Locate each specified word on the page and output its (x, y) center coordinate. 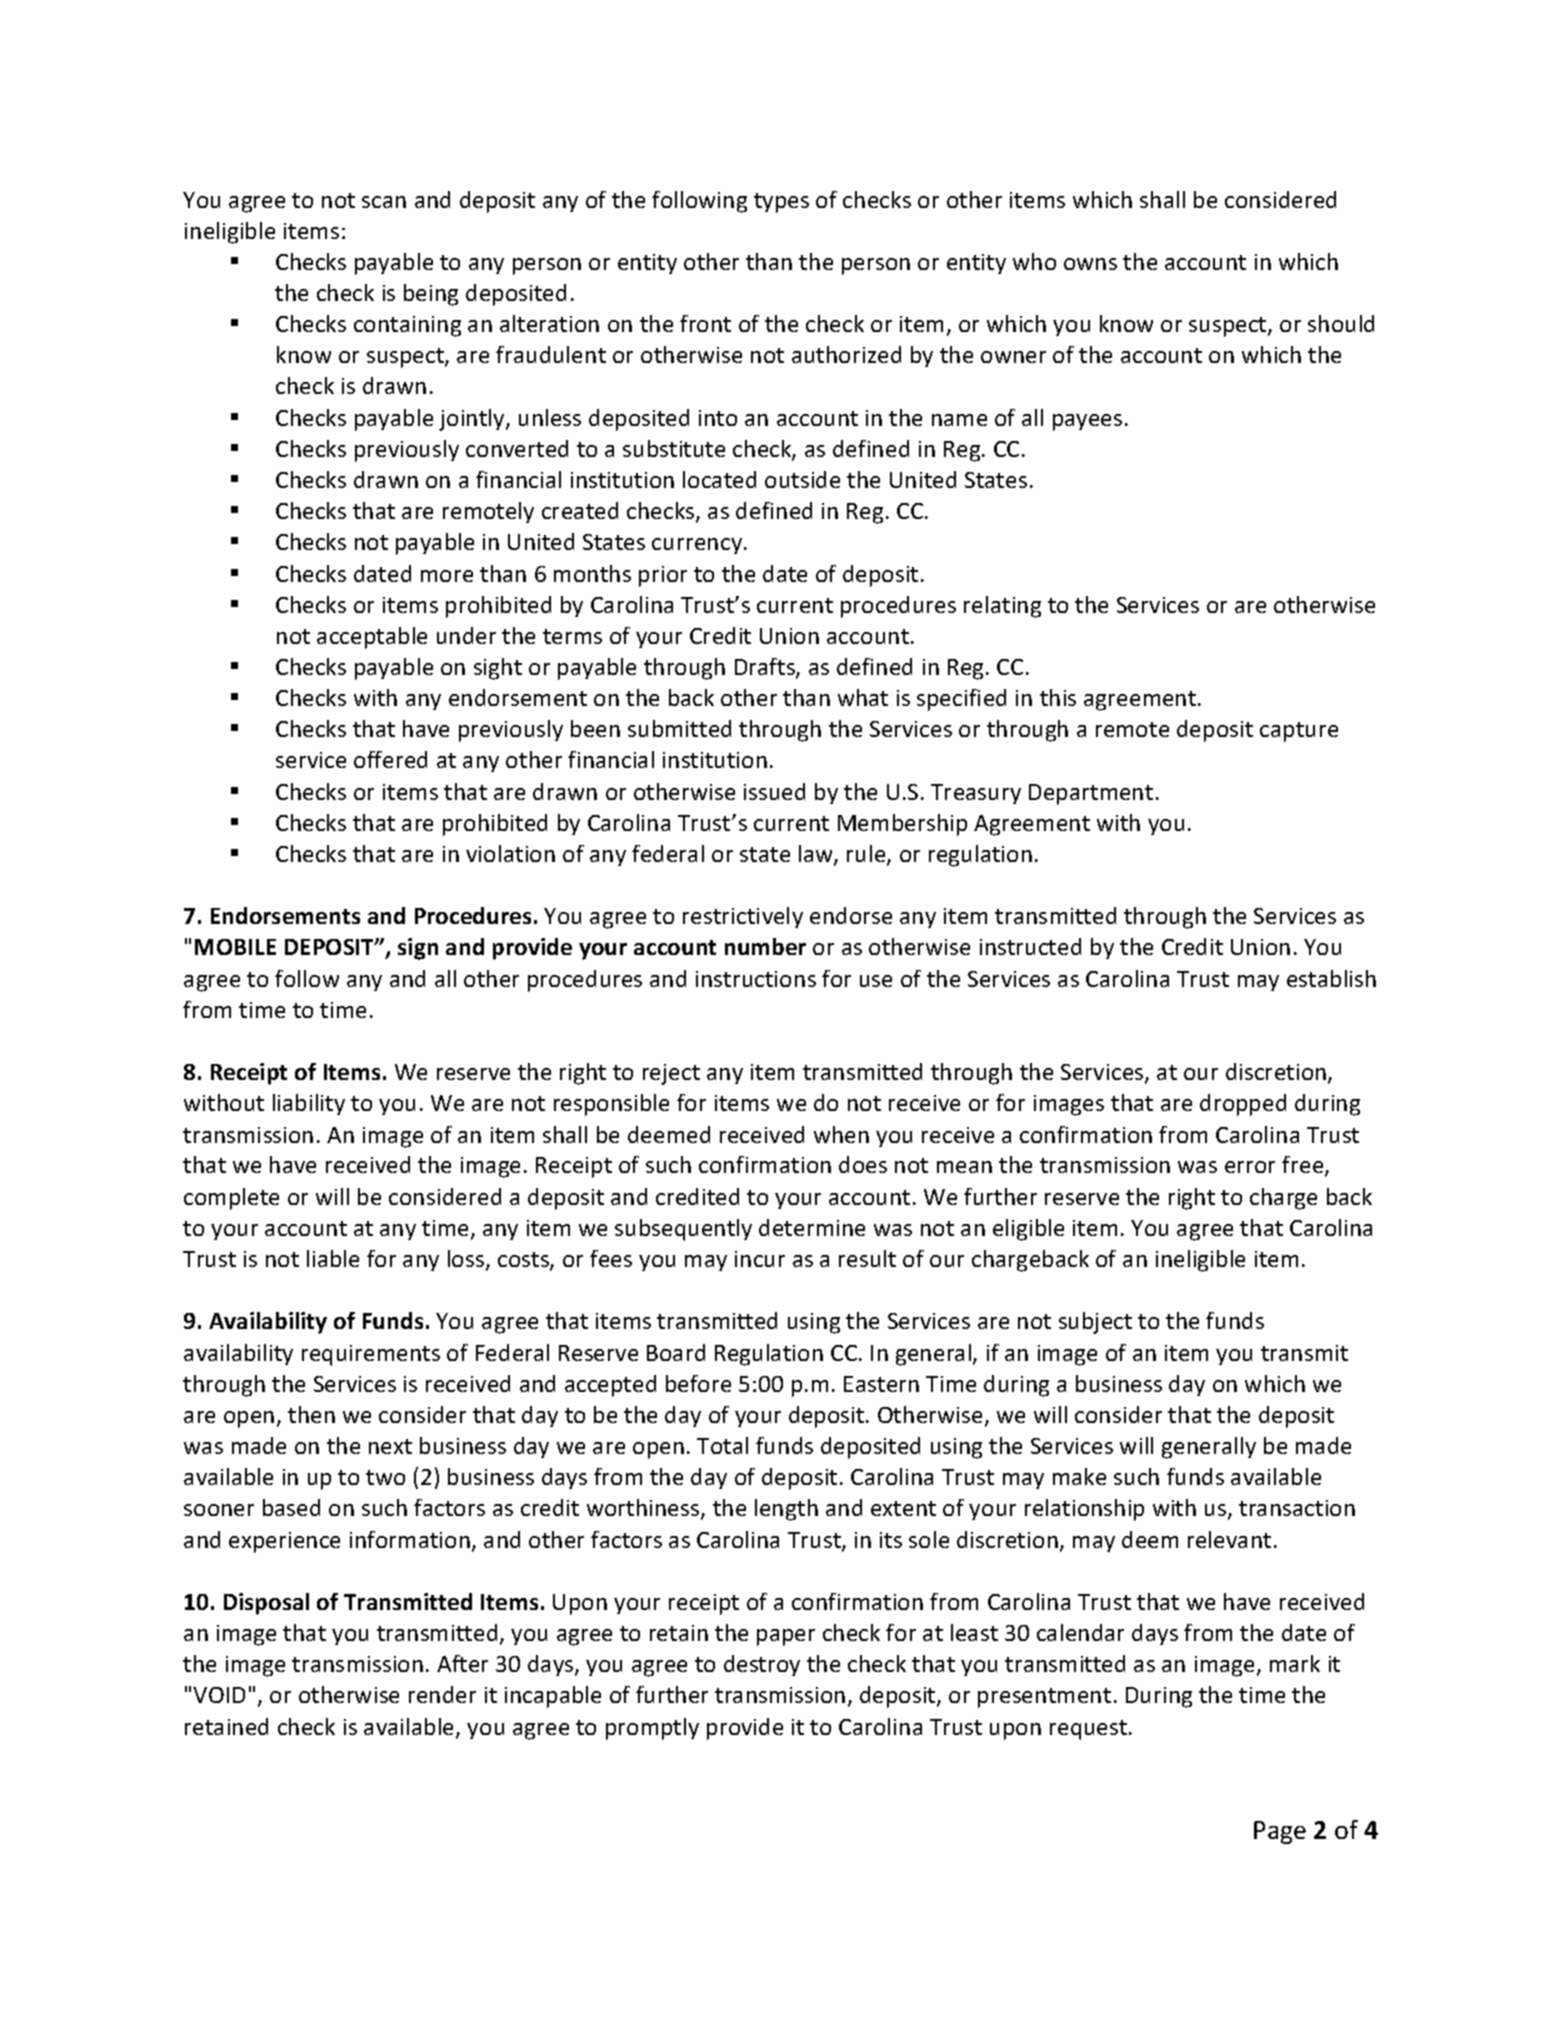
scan (384, 202)
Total (722, 1445)
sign (418, 949)
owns (1090, 264)
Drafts (766, 668)
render (442, 1694)
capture (1299, 732)
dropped (1243, 1105)
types (781, 203)
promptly (652, 1729)
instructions (756, 979)
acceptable (372, 638)
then (311, 1414)
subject (1095, 1323)
